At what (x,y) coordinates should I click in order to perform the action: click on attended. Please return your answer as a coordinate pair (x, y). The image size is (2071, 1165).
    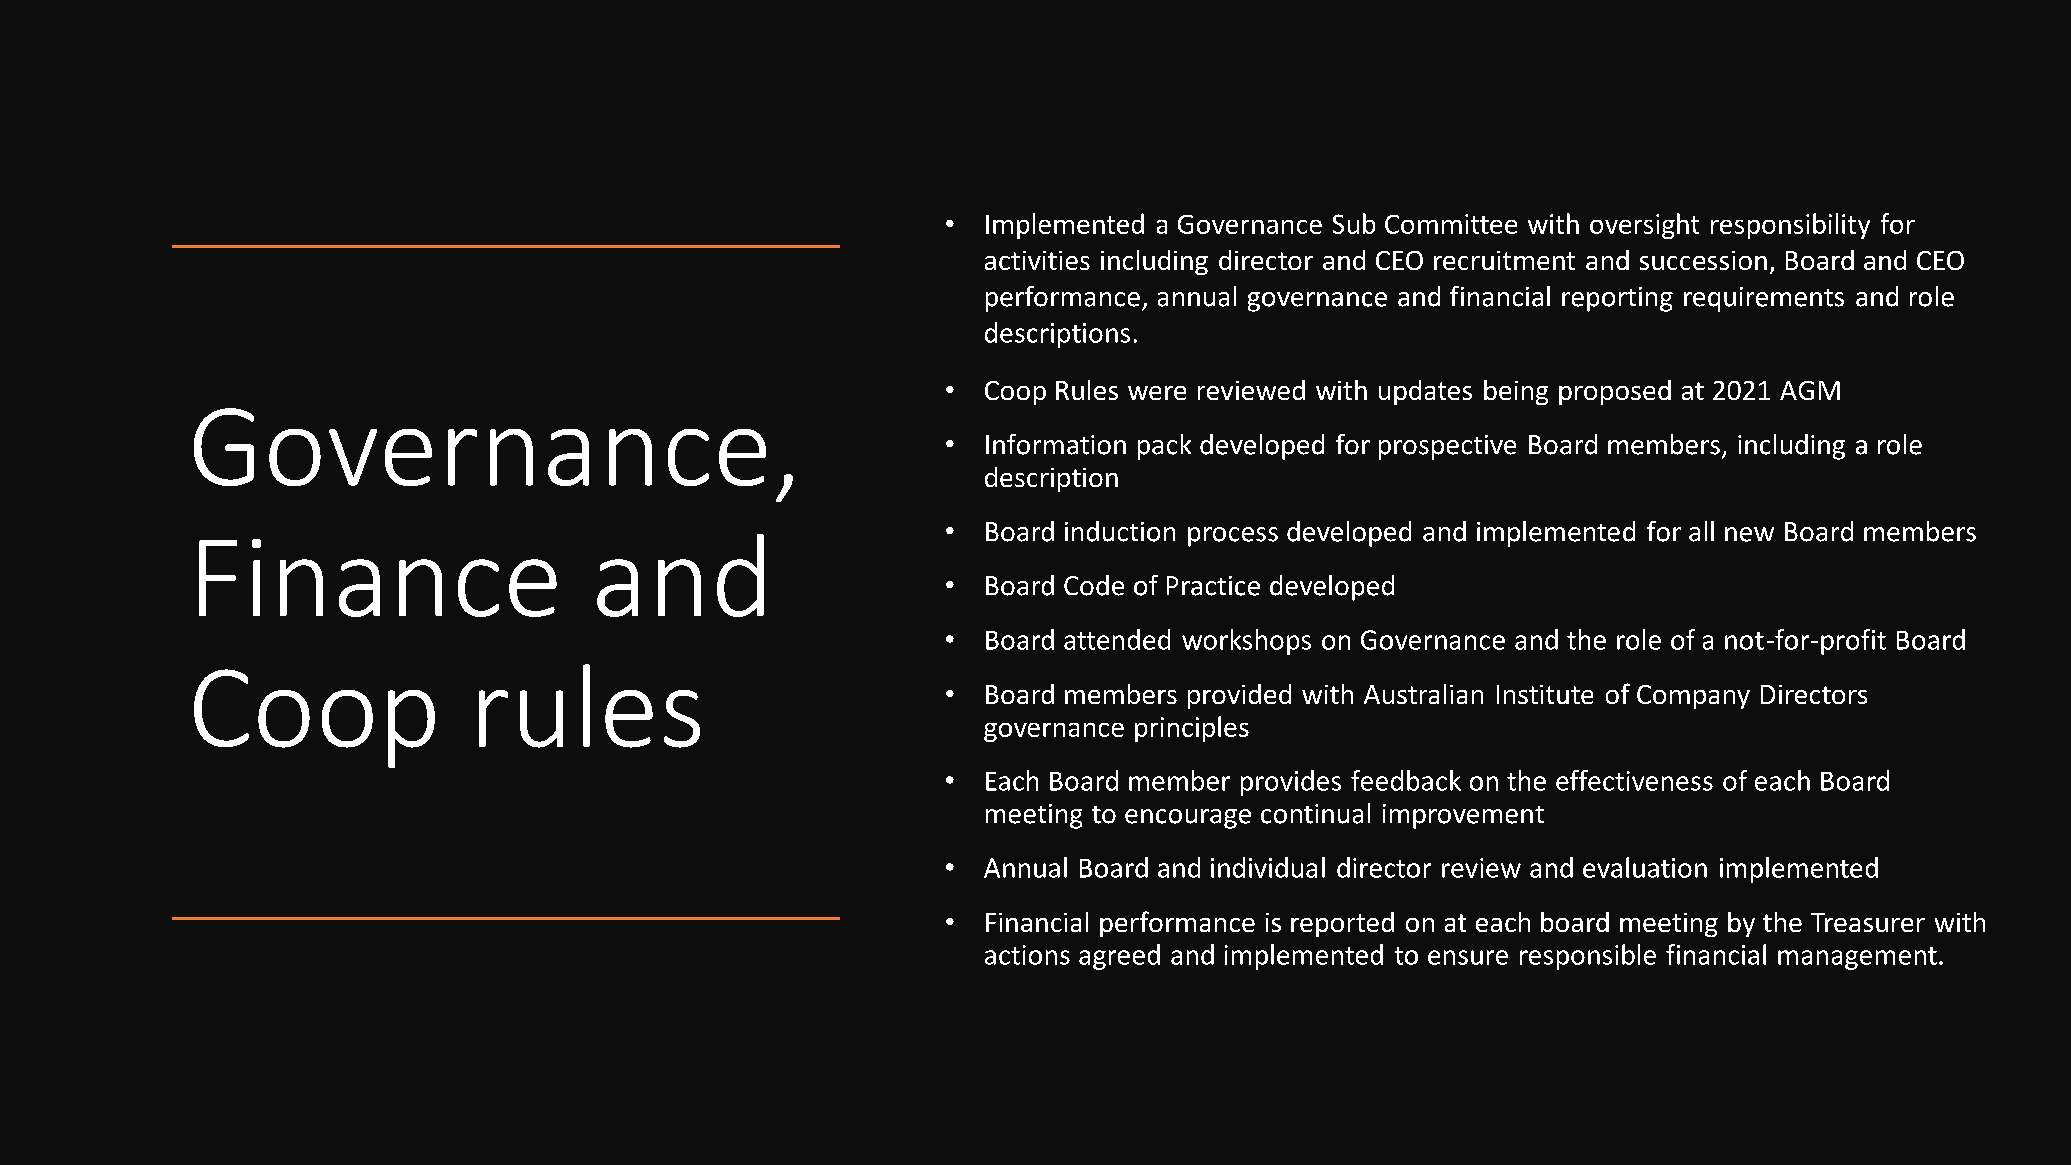
    Looking at the image, I should click on (1117, 639).
